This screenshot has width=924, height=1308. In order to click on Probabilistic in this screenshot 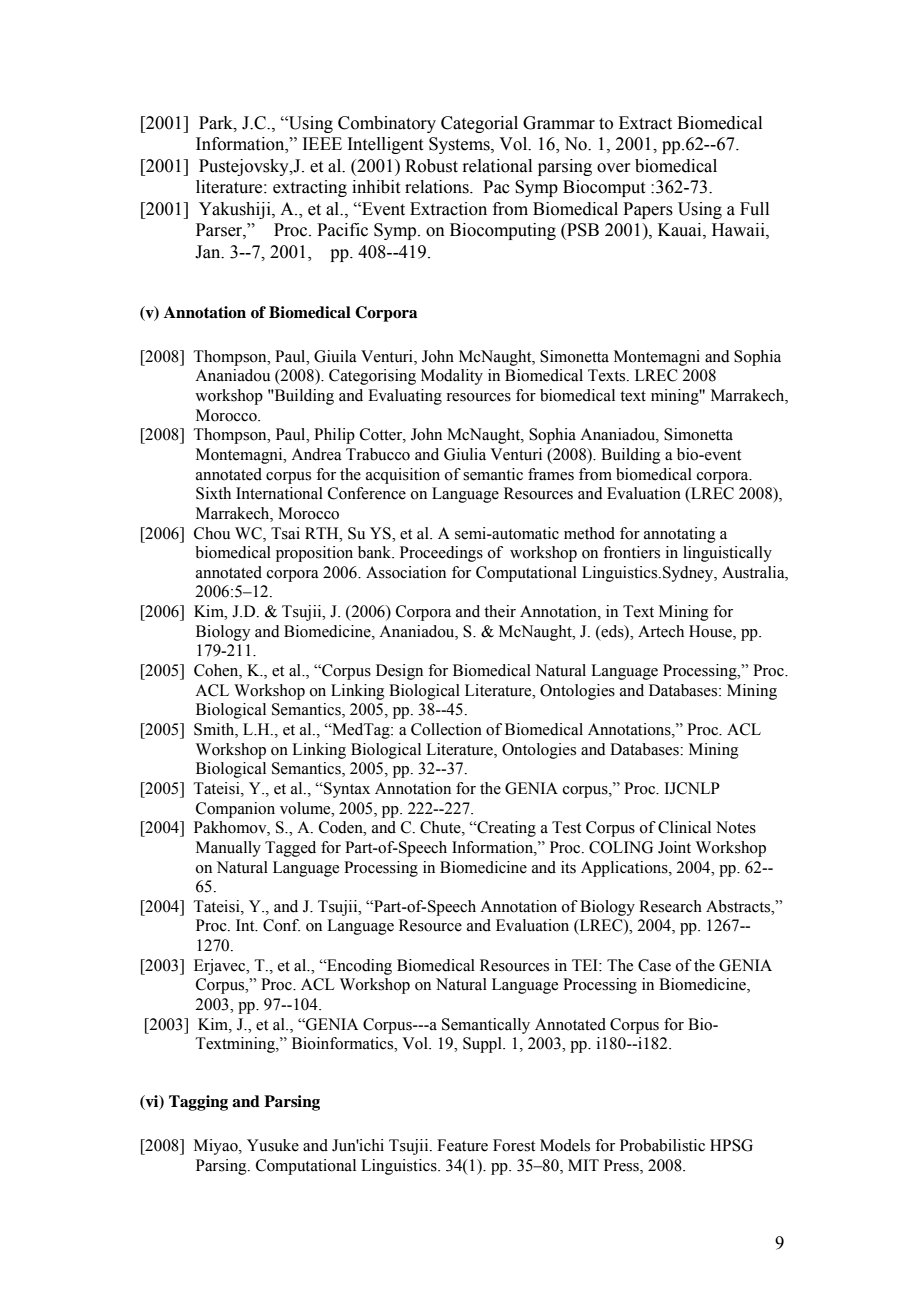, I will do `click(662, 1145)`.
